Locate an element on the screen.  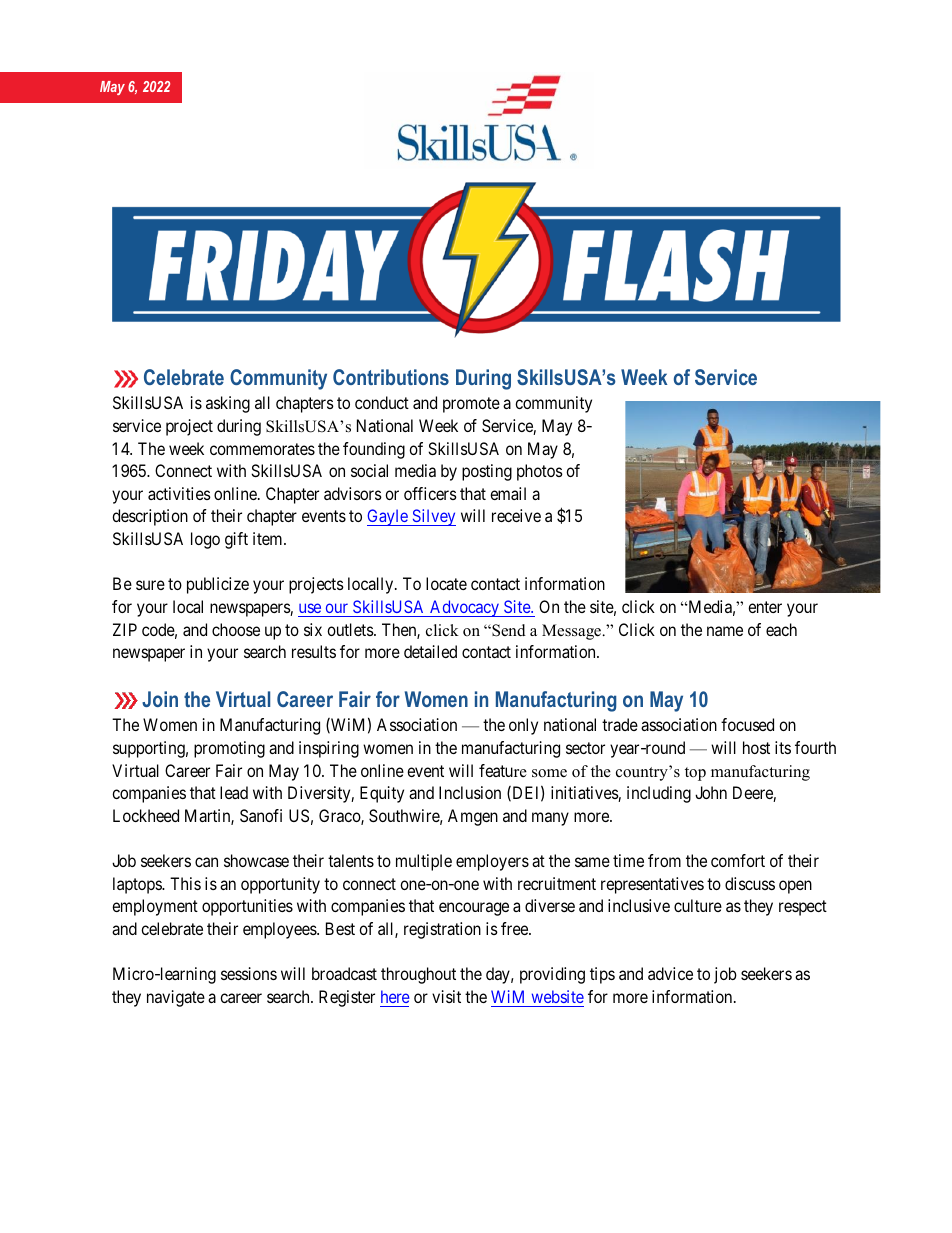
employers is located at coordinates (492, 862).
